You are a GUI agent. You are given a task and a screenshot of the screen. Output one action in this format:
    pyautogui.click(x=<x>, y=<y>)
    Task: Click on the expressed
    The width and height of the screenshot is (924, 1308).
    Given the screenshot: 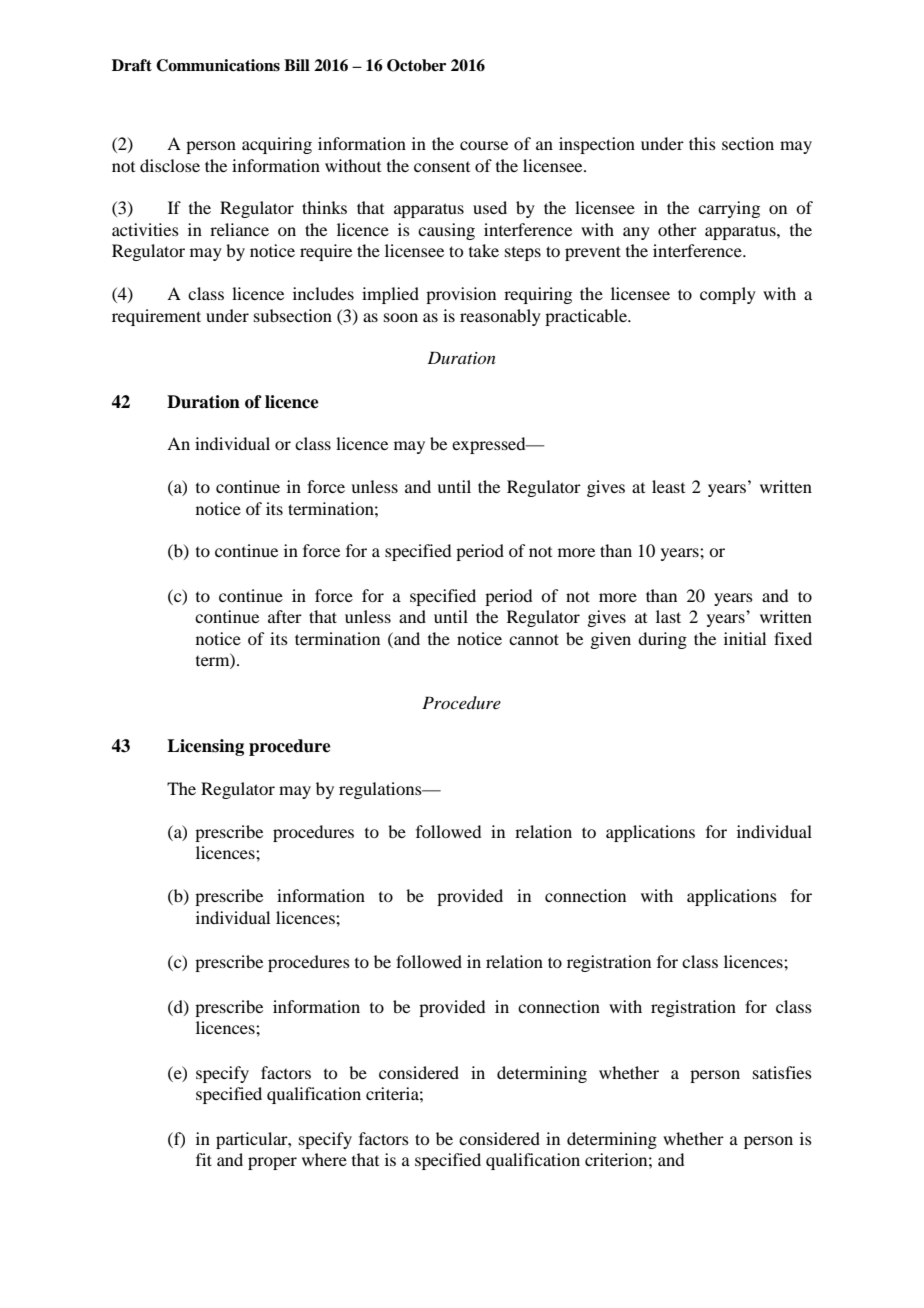 What is the action you would take?
    pyautogui.click(x=490, y=445)
